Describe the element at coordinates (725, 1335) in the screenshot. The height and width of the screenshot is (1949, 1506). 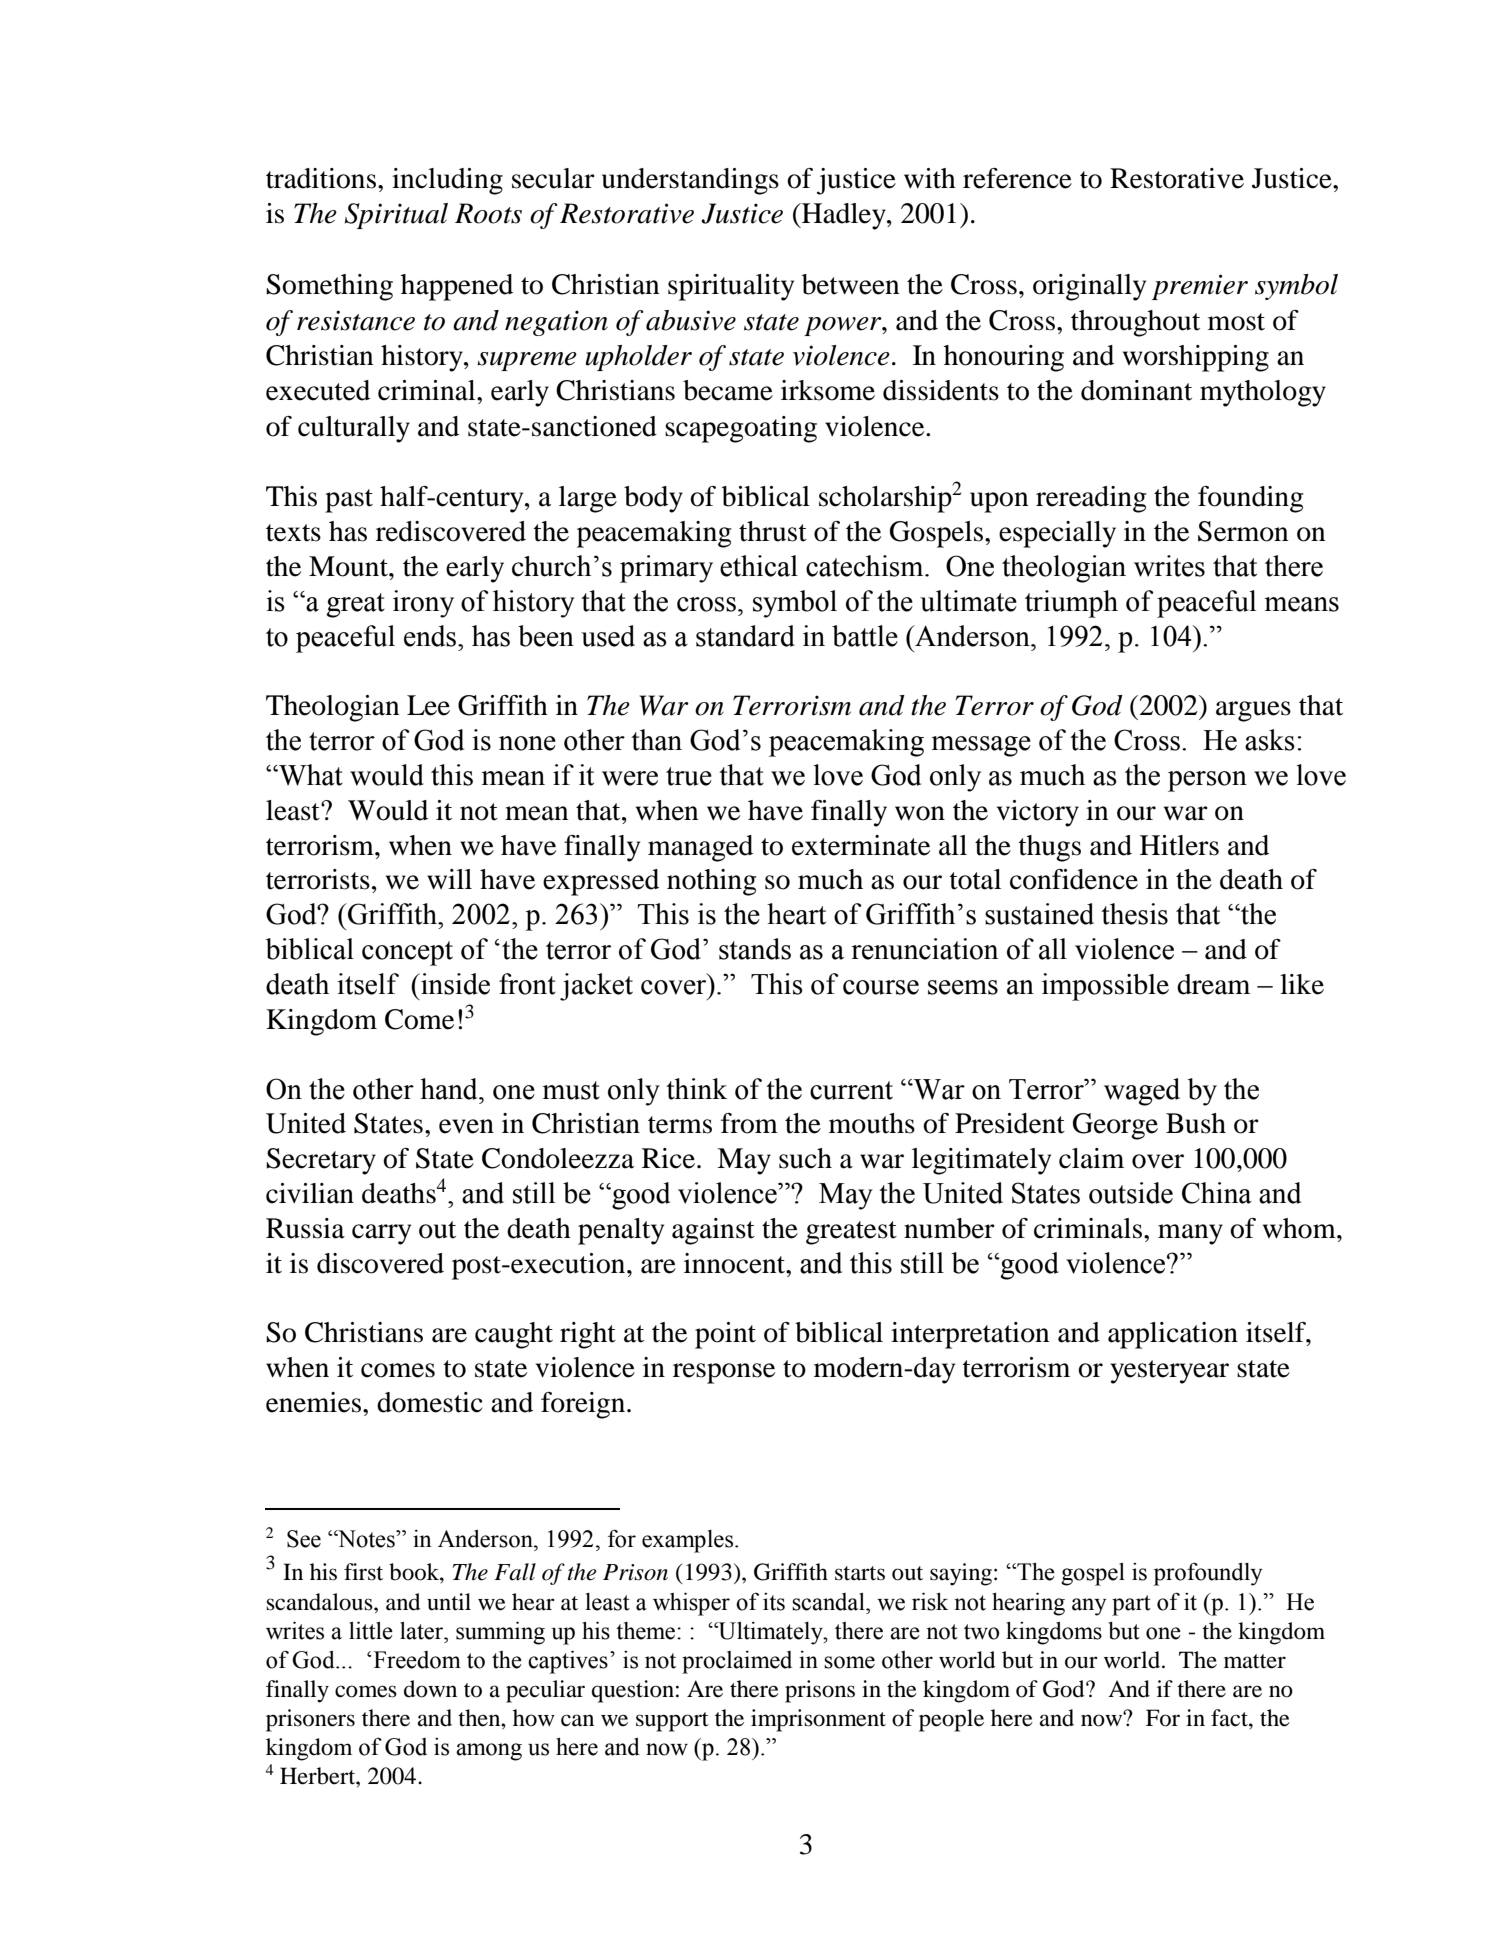
I see `point` at that location.
